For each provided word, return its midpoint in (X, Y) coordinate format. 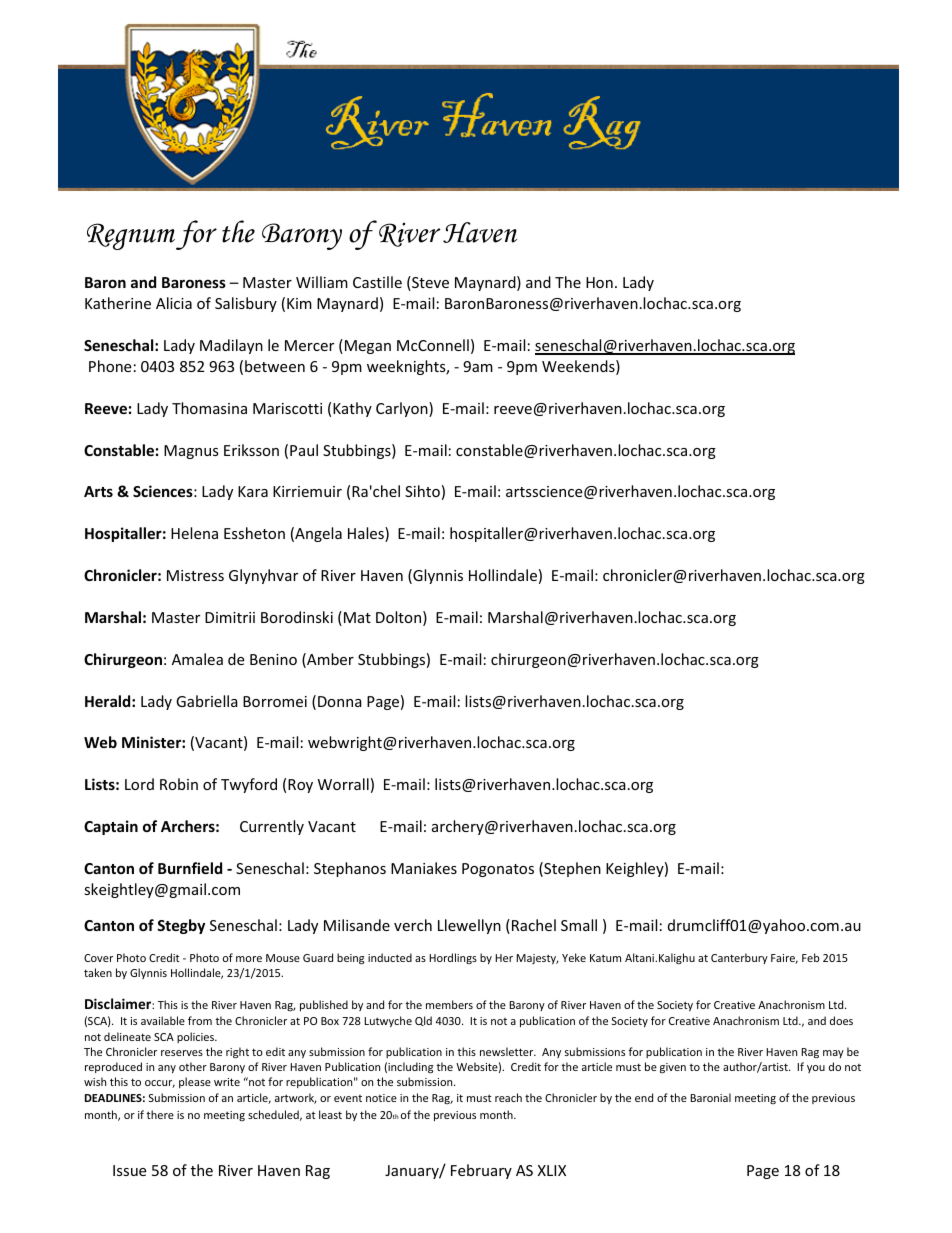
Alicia (174, 303)
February (481, 1171)
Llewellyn (469, 926)
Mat (356, 618)
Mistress (195, 575)
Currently (272, 827)
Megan (368, 347)
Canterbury (739, 958)
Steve (429, 283)
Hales (367, 534)
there (160, 1114)
